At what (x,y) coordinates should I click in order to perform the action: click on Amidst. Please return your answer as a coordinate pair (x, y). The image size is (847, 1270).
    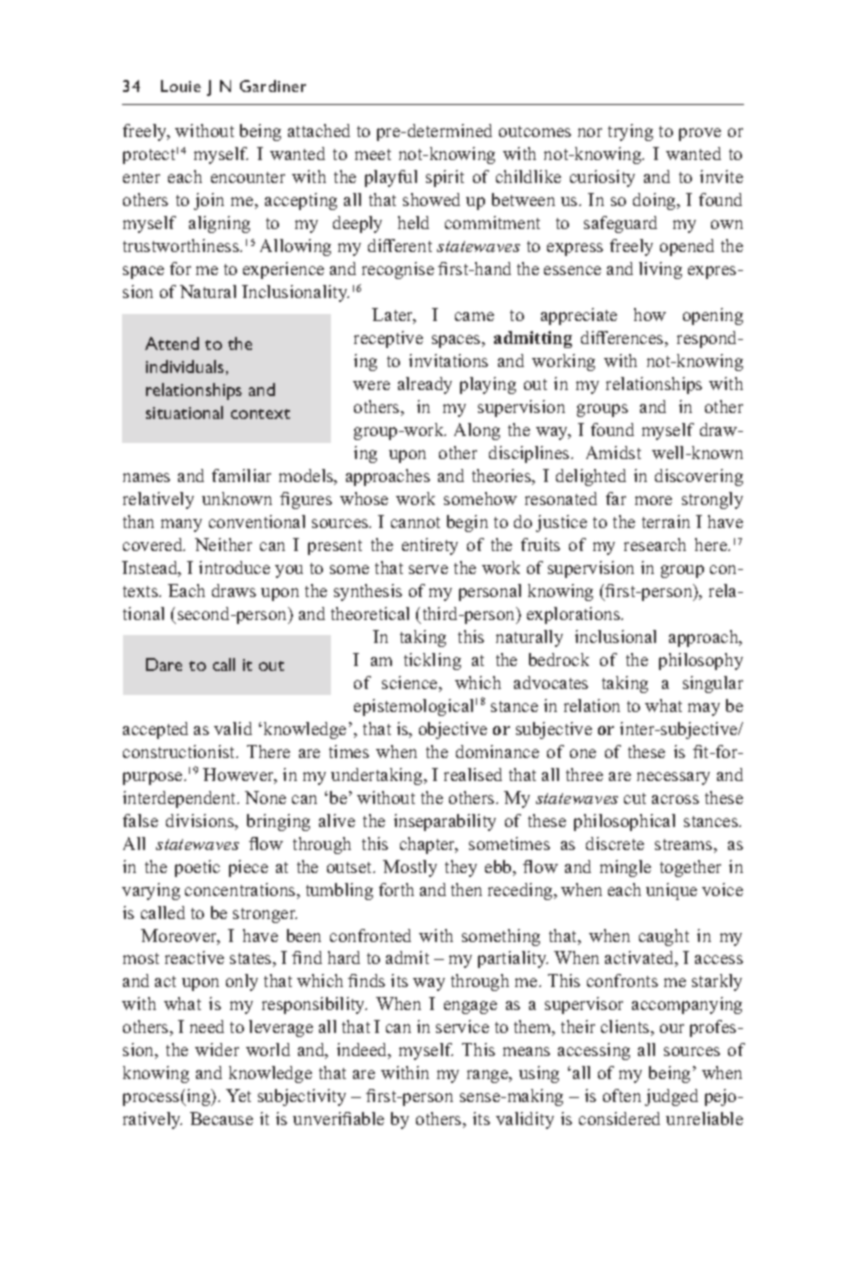
    Looking at the image, I should click on (613, 452).
